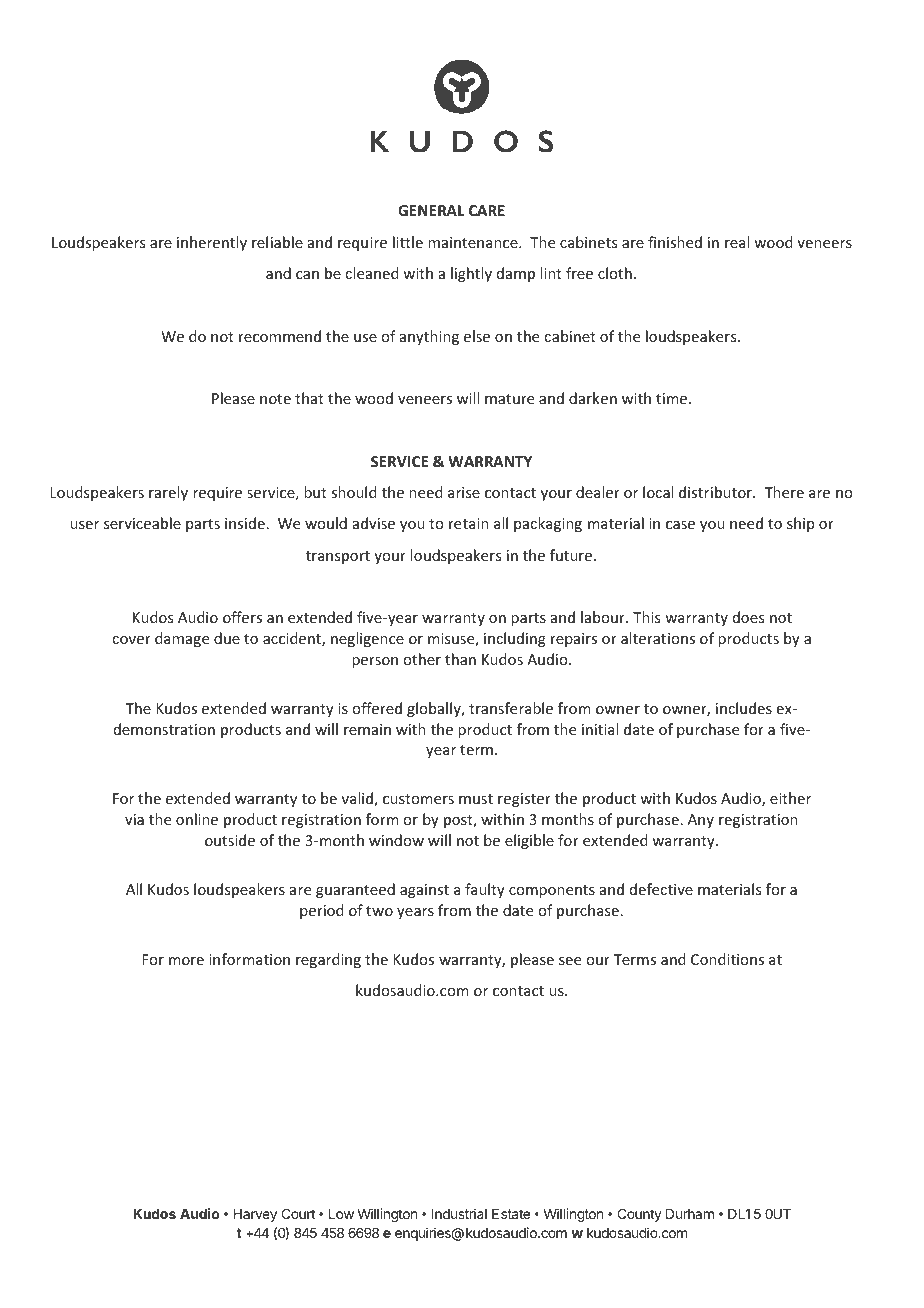 This image has height=1308, width=924. I want to click on offered, so click(377, 708).
